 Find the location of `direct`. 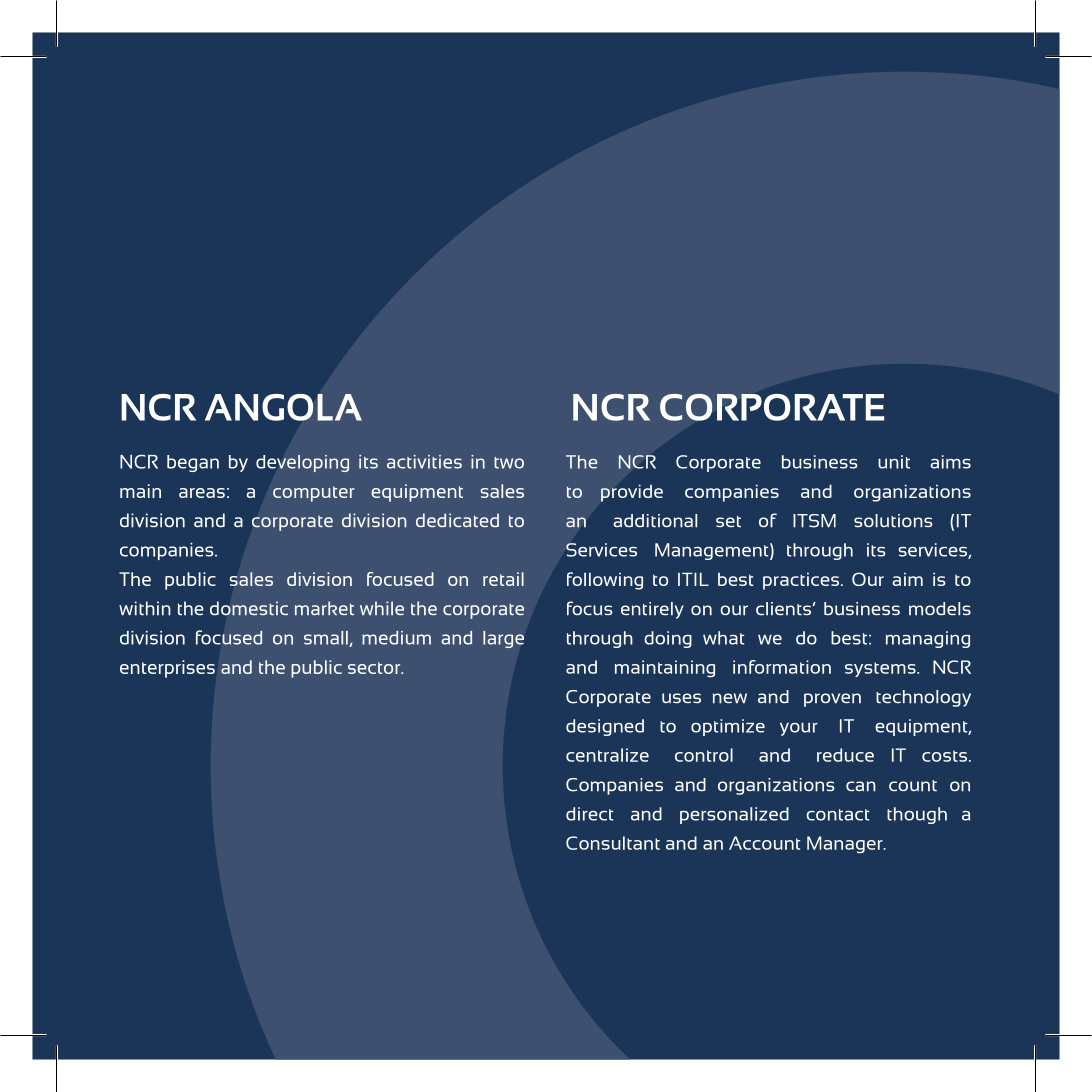

direct is located at coordinates (589, 814).
